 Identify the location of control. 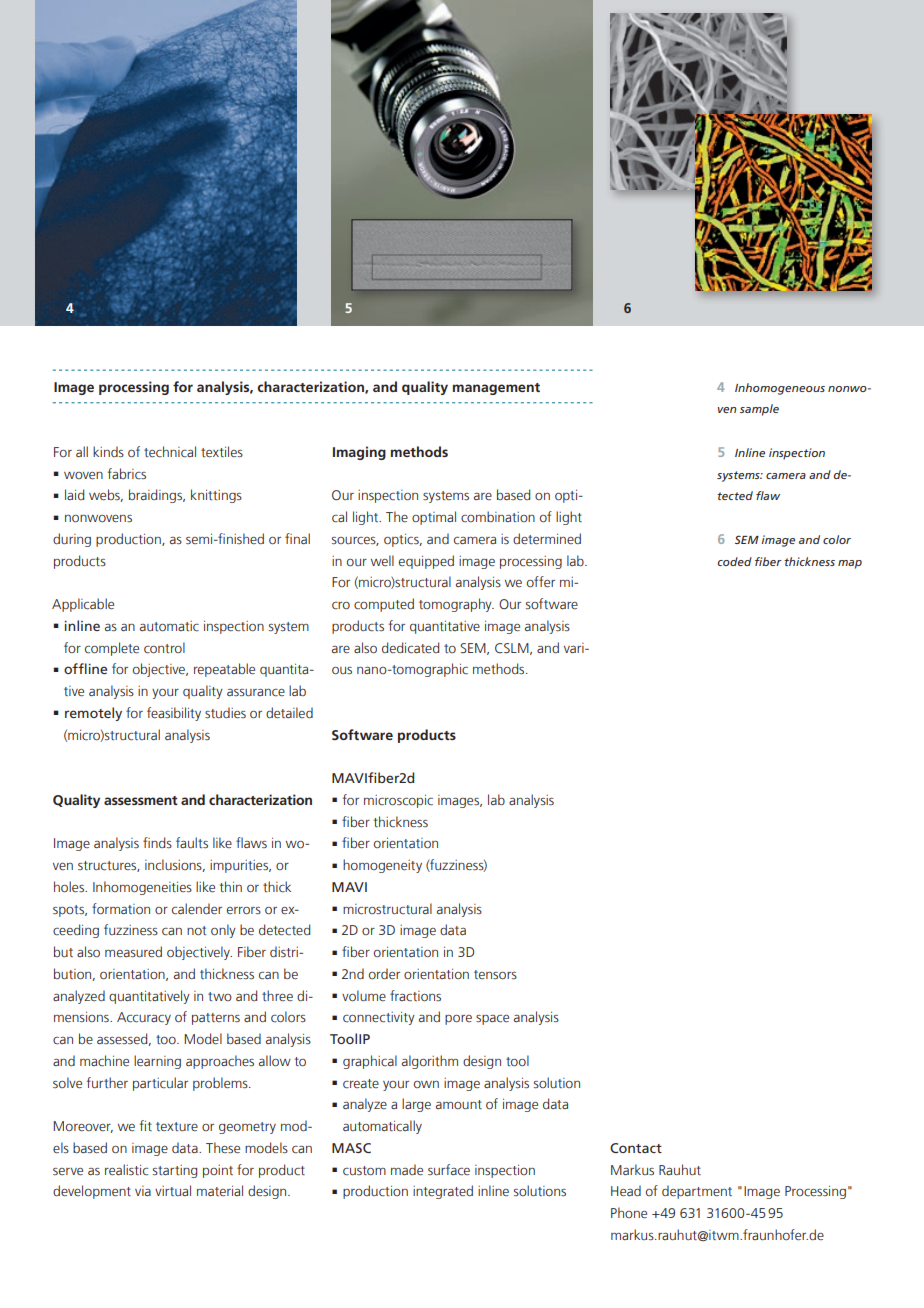
(164, 648).
